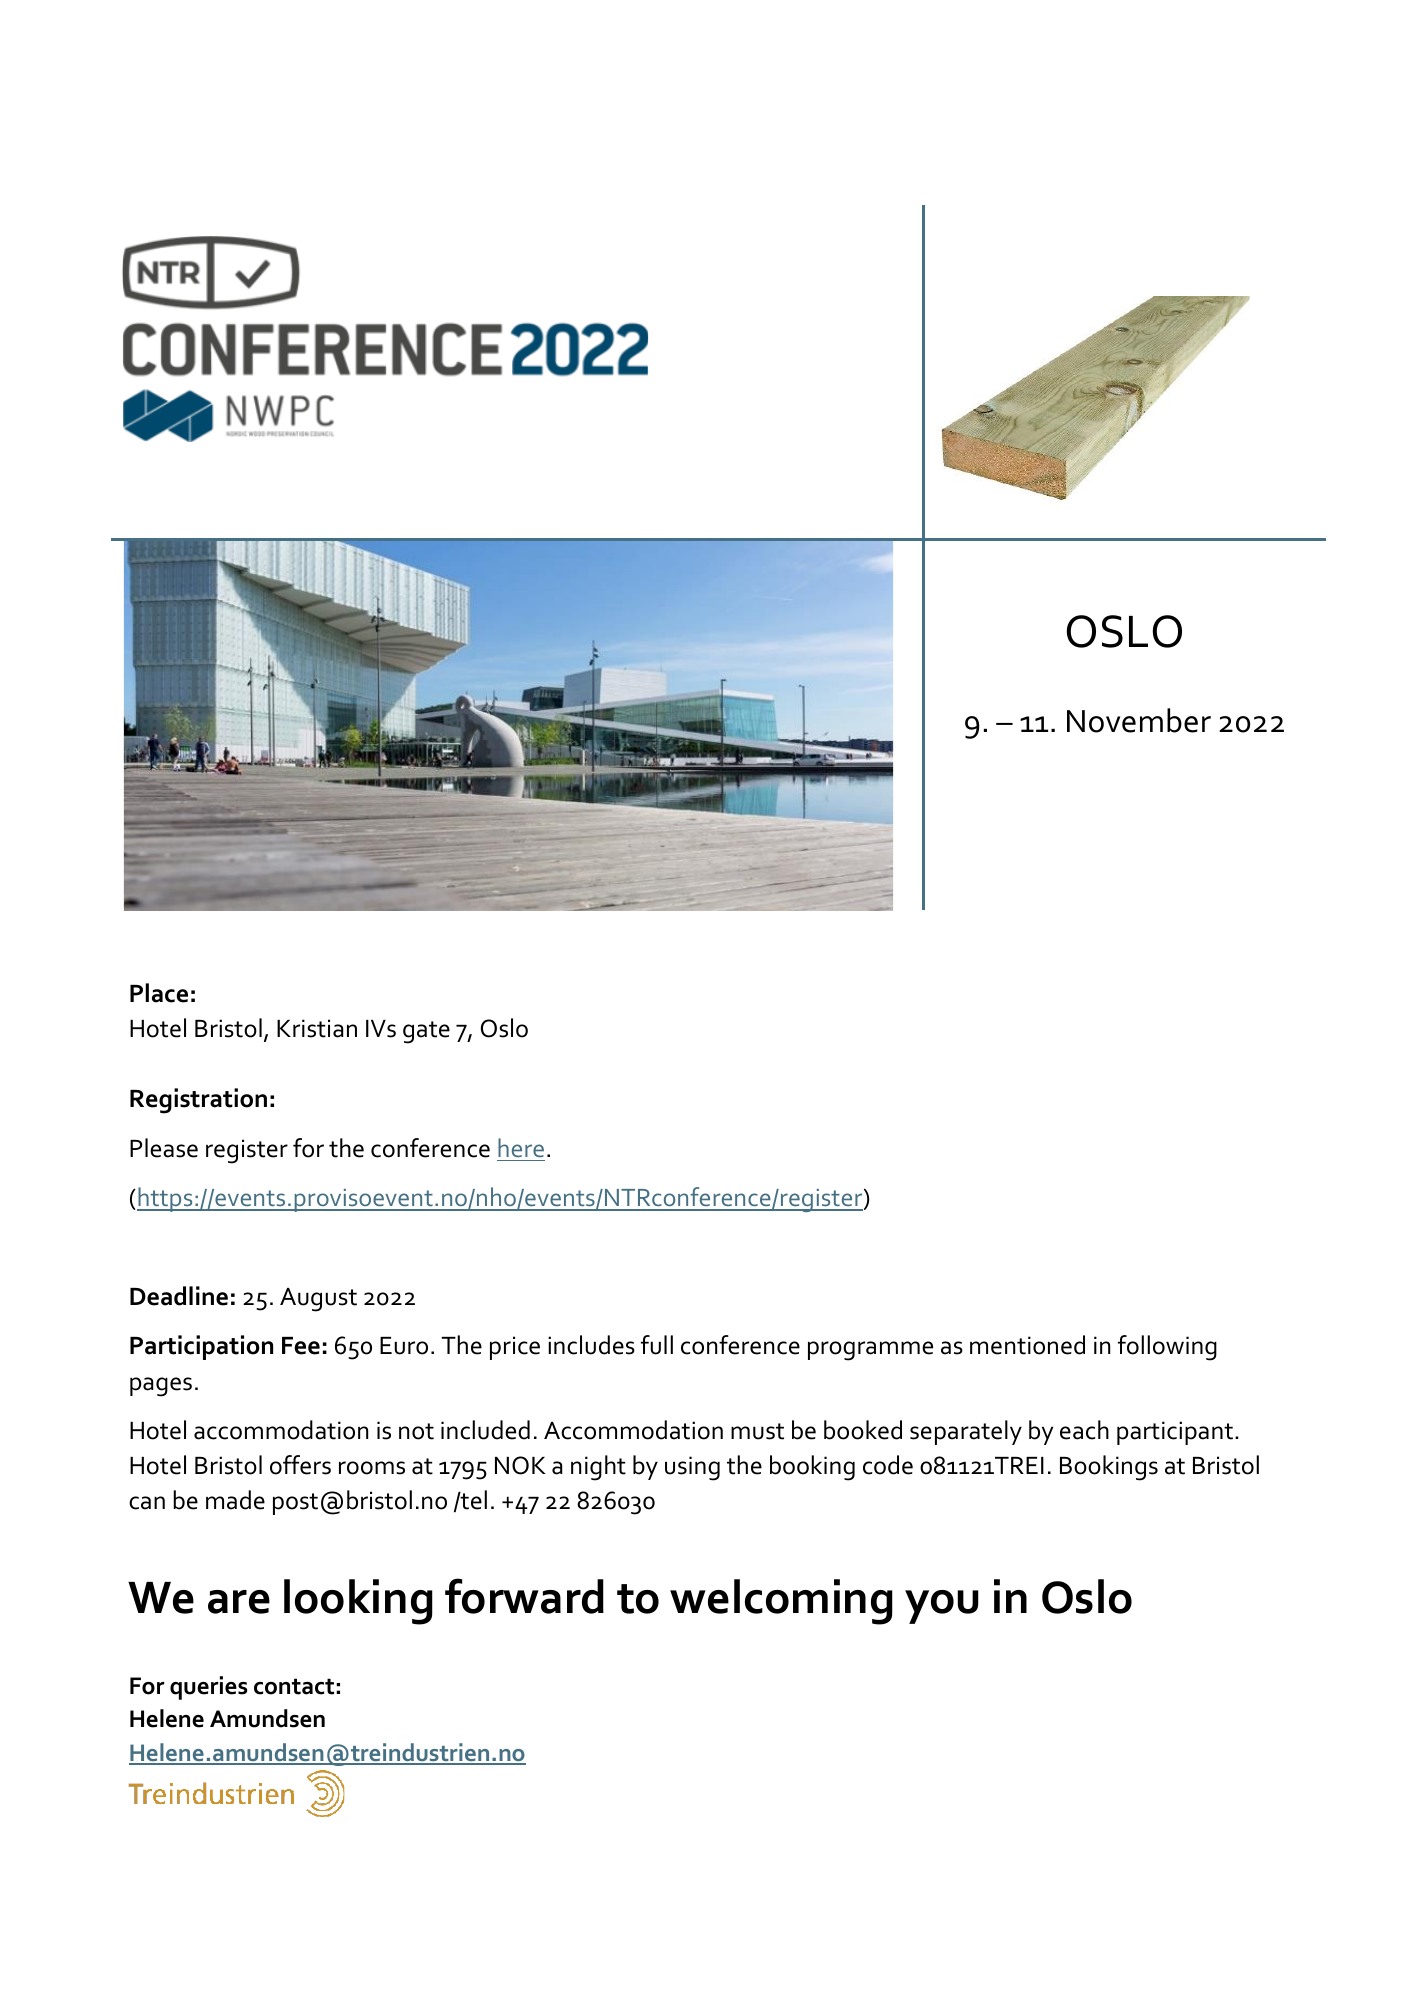  I want to click on mentioned, so click(1027, 1345).
